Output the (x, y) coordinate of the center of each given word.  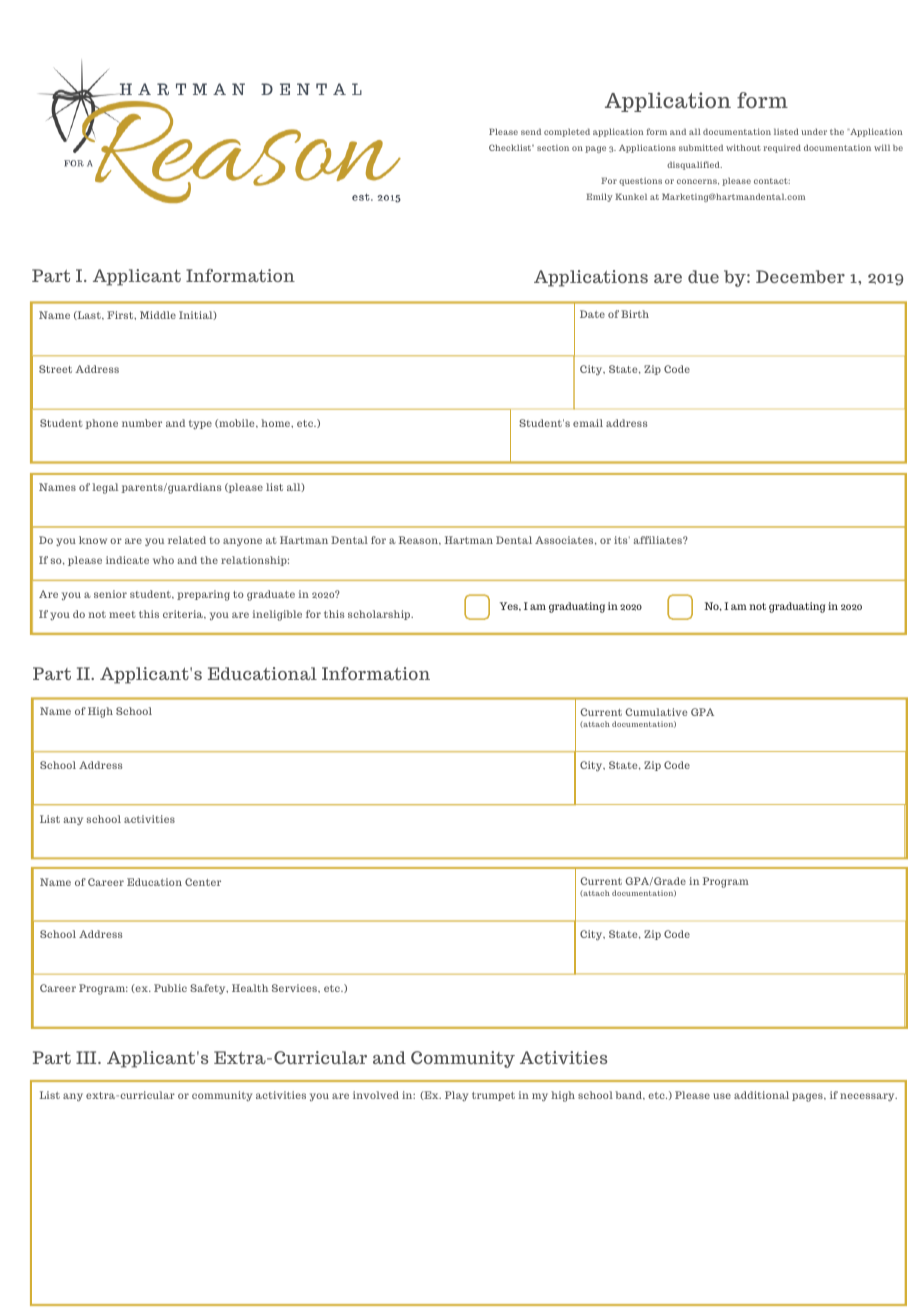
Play (457, 1096)
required (782, 148)
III (87, 1057)
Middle (158, 315)
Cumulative (656, 712)
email (588, 423)
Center (203, 882)
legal (105, 488)
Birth (635, 314)
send (531, 131)
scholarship (380, 615)
